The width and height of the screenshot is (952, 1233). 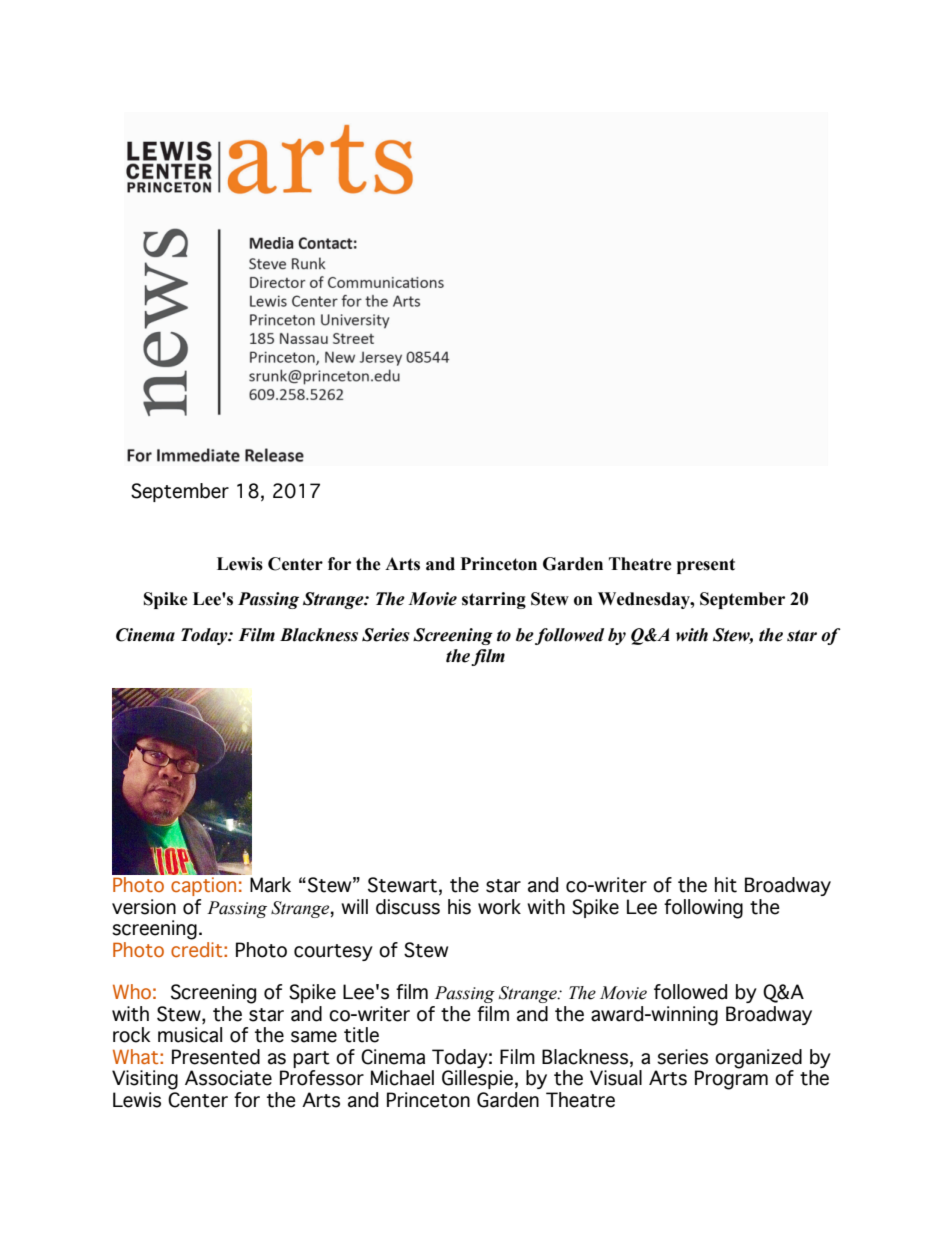 I want to click on title, so click(x=361, y=1035).
